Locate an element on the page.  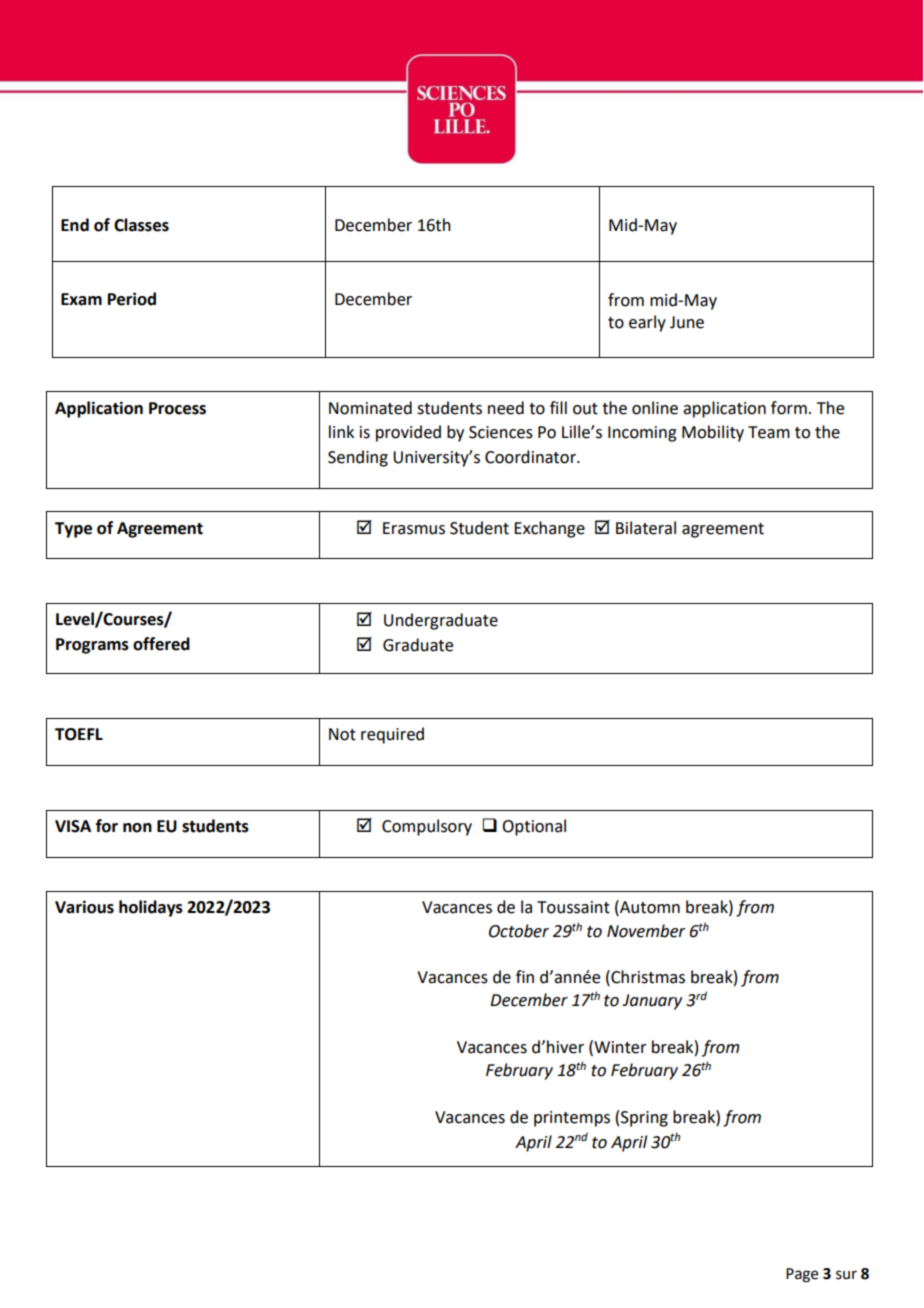
Classes is located at coordinates (141, 225).
